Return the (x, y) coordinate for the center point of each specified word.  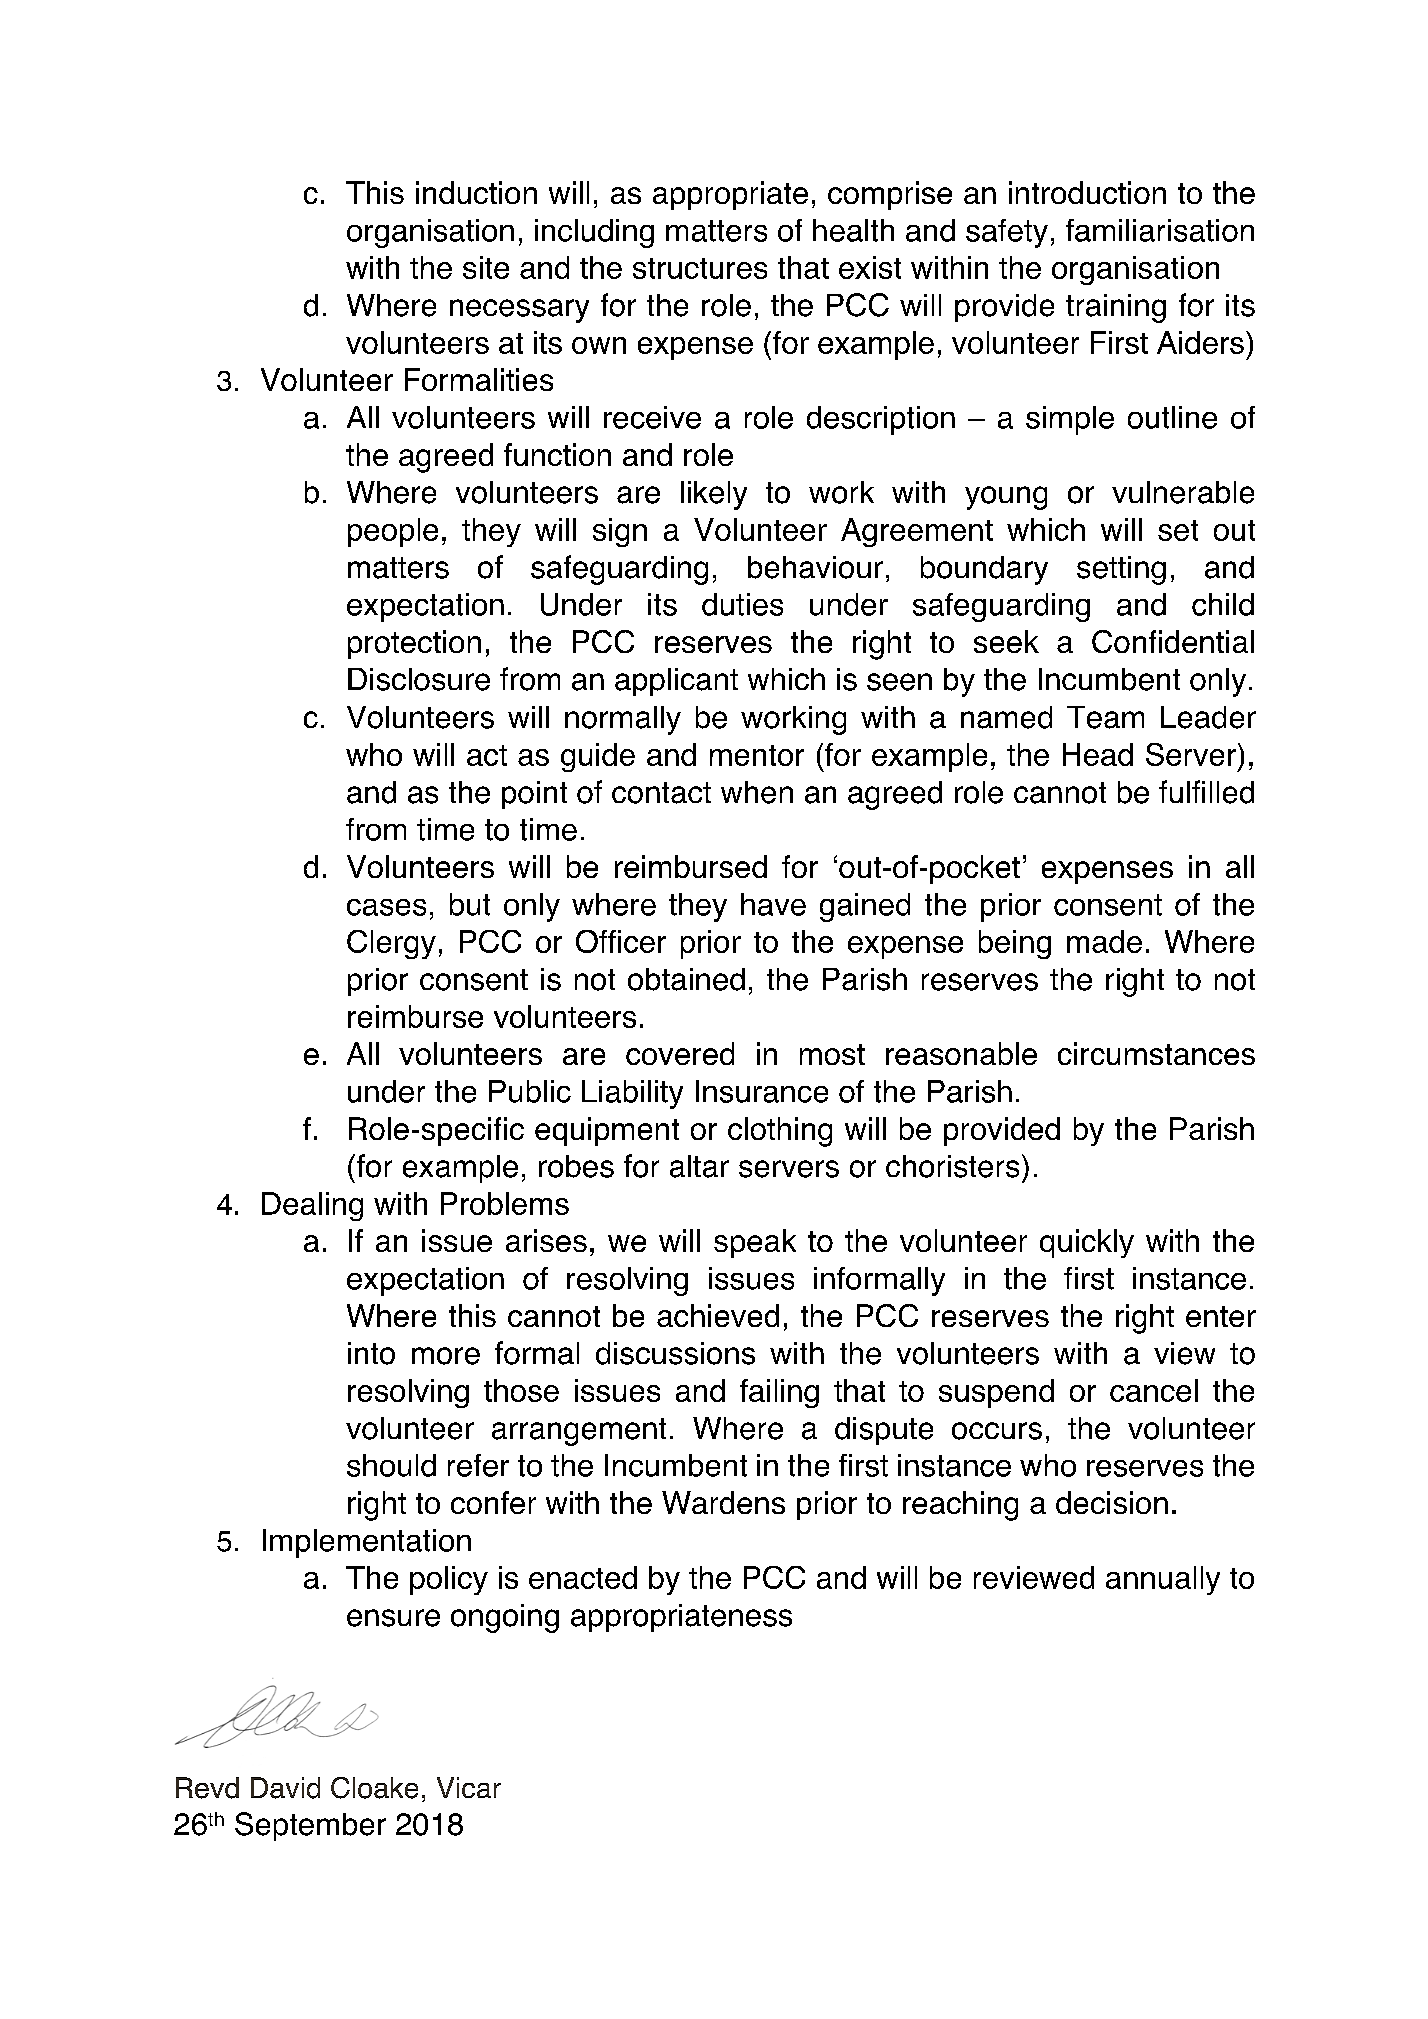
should (391, 1465)
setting (1121, 570)
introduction (1087, 192)
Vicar (469, 1787)
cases (386, 907)
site (486, 267)
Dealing (312, 1206)
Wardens (723, 1502)
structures (700, 268)
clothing (780, 1132)
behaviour (815, 567)
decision (1112, 1502)
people (393, 532)
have (773, 904)
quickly (1087, 1243)
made (1104, 941)
